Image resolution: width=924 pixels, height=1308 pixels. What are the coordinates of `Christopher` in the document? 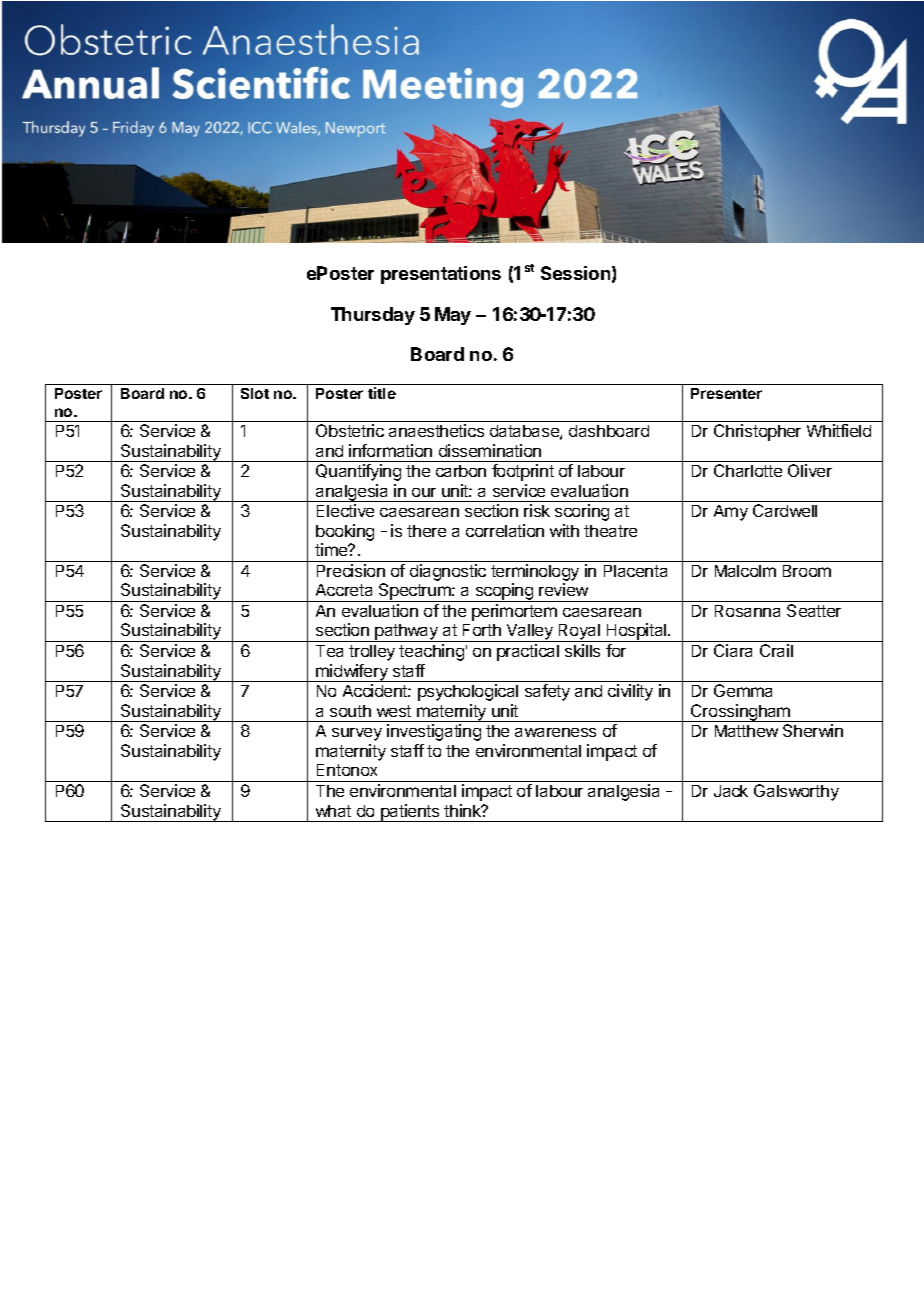 It's located at (757, 432).
